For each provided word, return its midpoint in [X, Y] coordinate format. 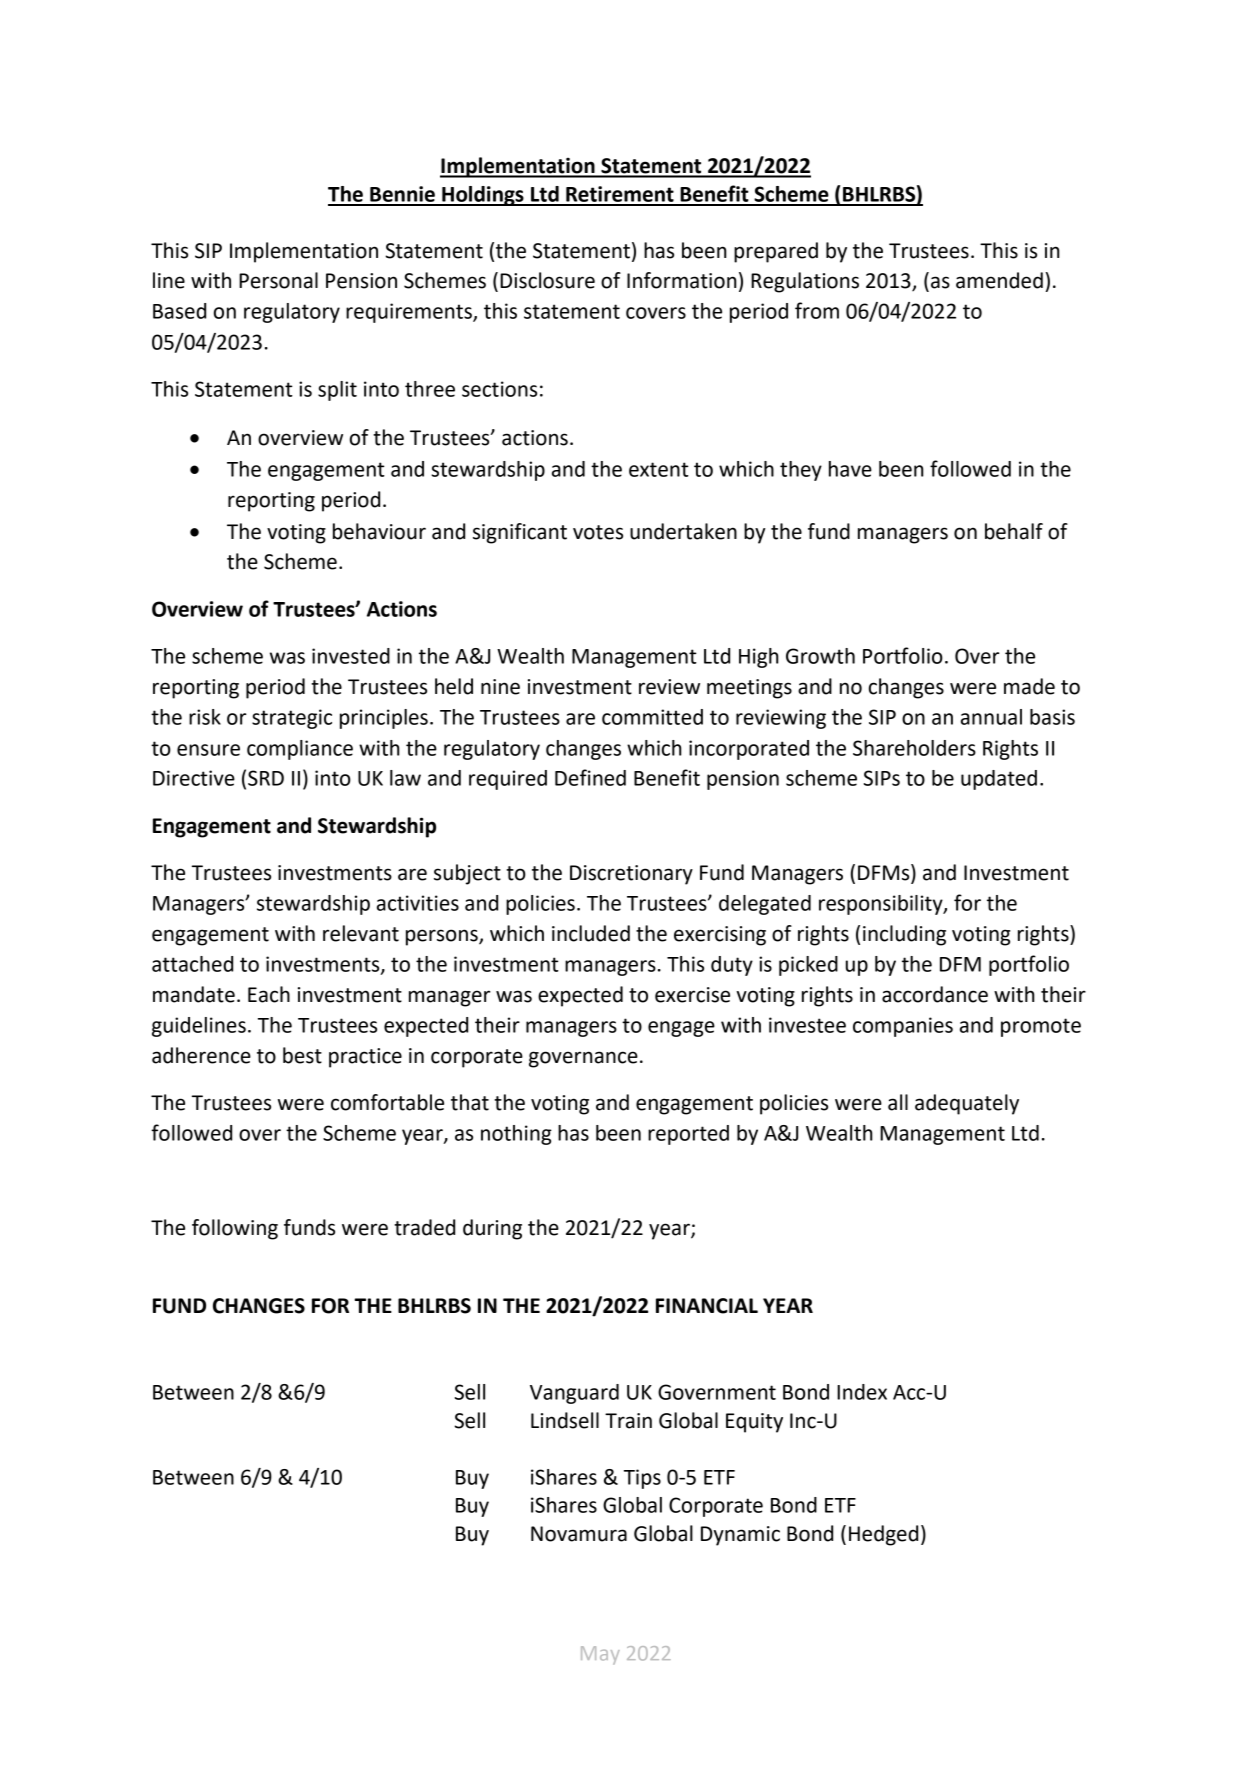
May [600, 1655]
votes [598, 532]
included [591, 933]
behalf [1014, 531]
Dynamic [740, 1536]
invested [351, 656]
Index [862, 1392]
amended [999, 280]
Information [682, 280]
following [235, 1229]
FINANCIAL [707, 1306]
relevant [361, 933]
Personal [278, 280]
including [904, 935]
